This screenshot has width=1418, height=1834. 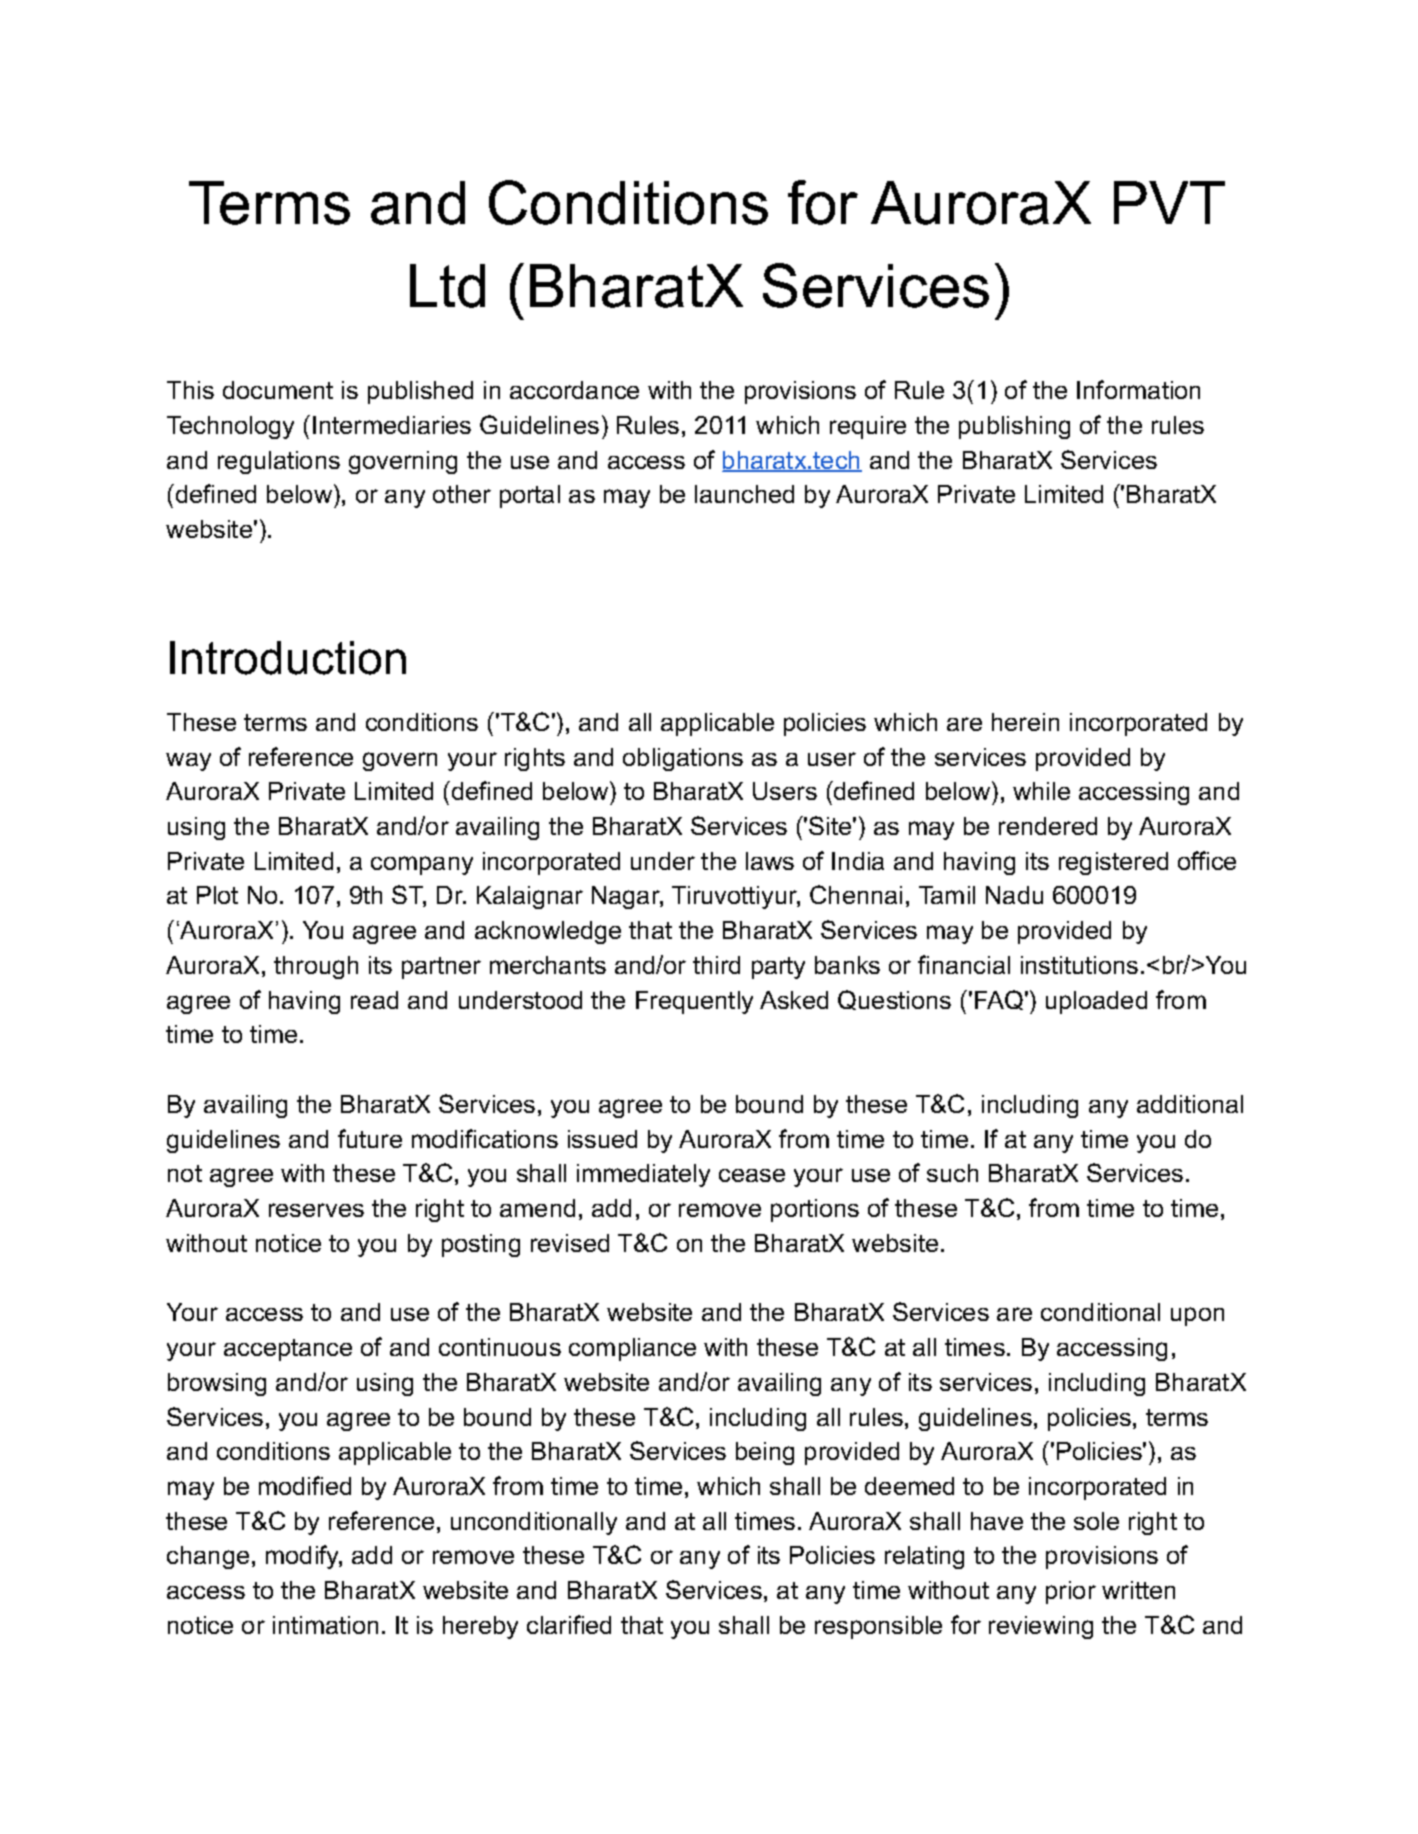 What do you see at coordinates (1071, 1592) in the screenshot?
I see `prior` at bounding box center [1071, 1592].
